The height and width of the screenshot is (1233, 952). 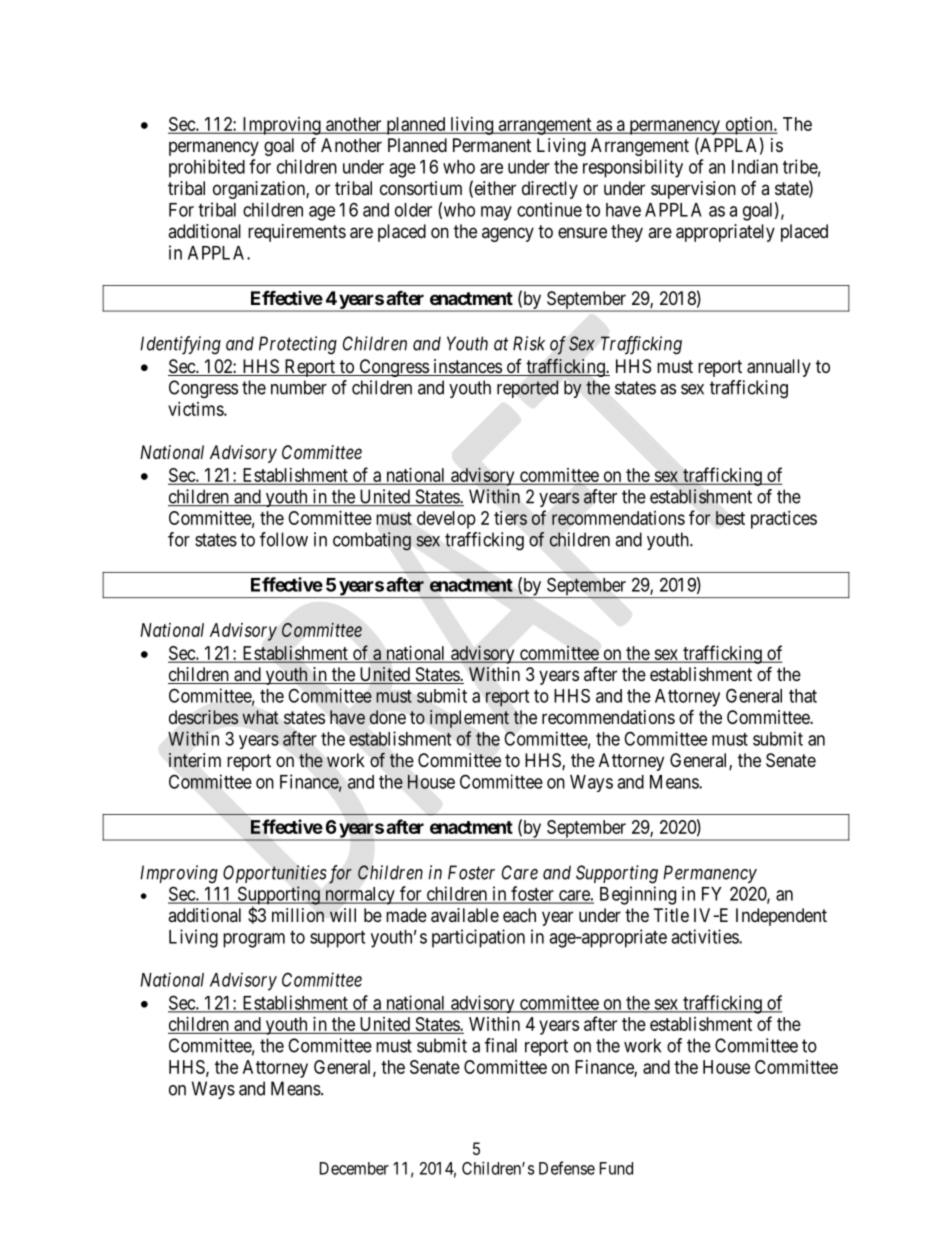 I want to click on follow, so click(x=284, y=539).
